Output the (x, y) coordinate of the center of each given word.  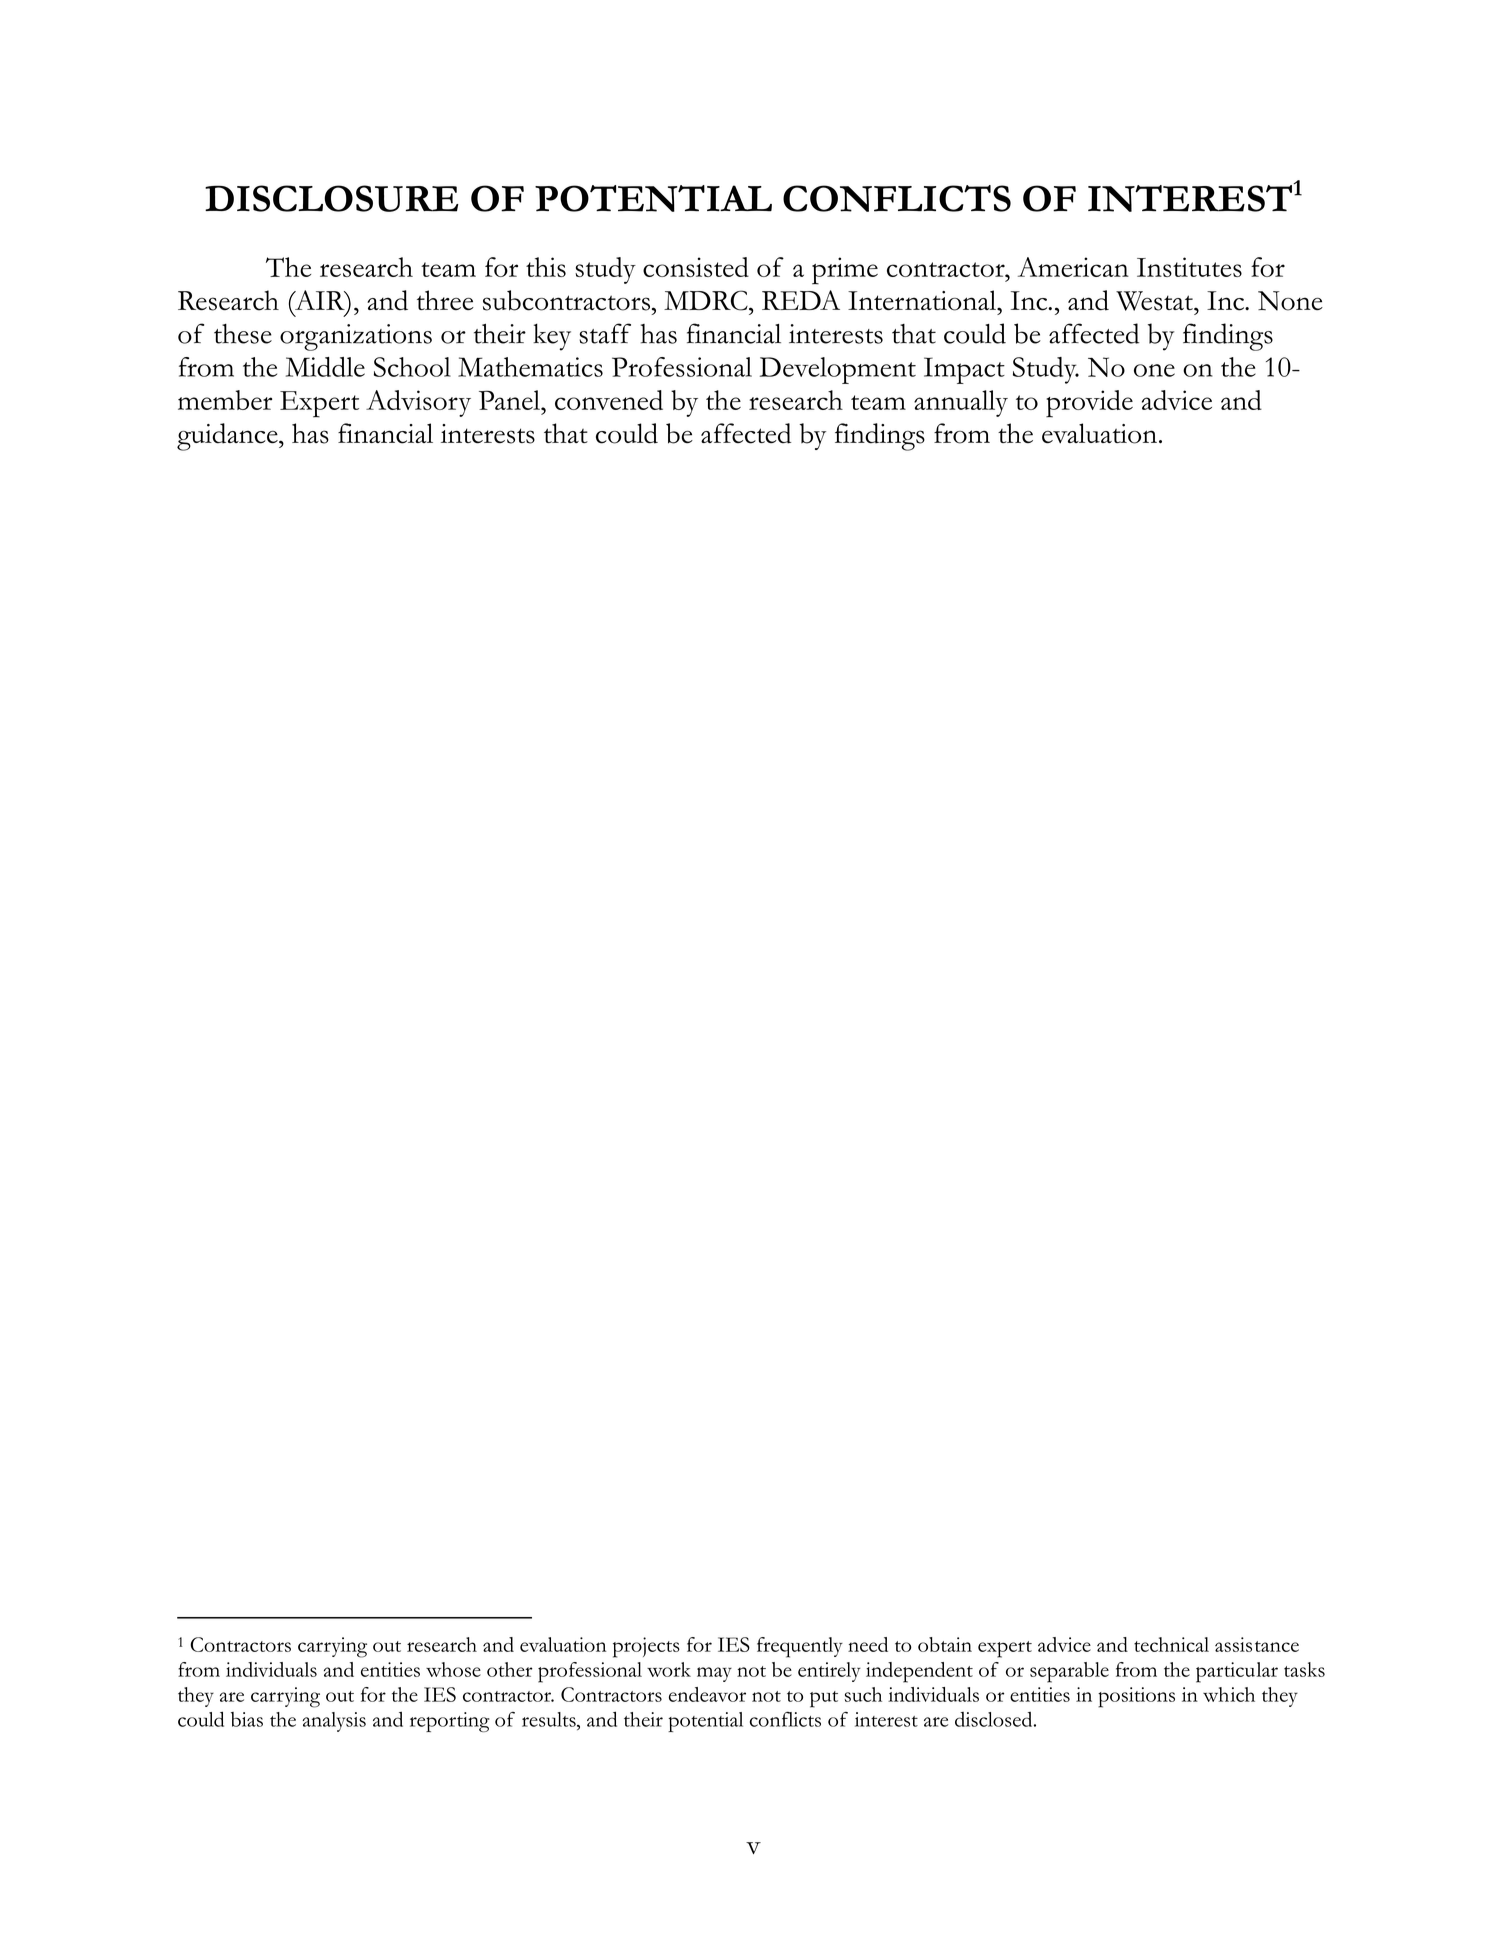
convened (609, 400)
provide (1089, 404)
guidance (228, 437)
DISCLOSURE (332, 198)
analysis (334, 1722)
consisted (696, 267)
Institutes (1189, 267)
